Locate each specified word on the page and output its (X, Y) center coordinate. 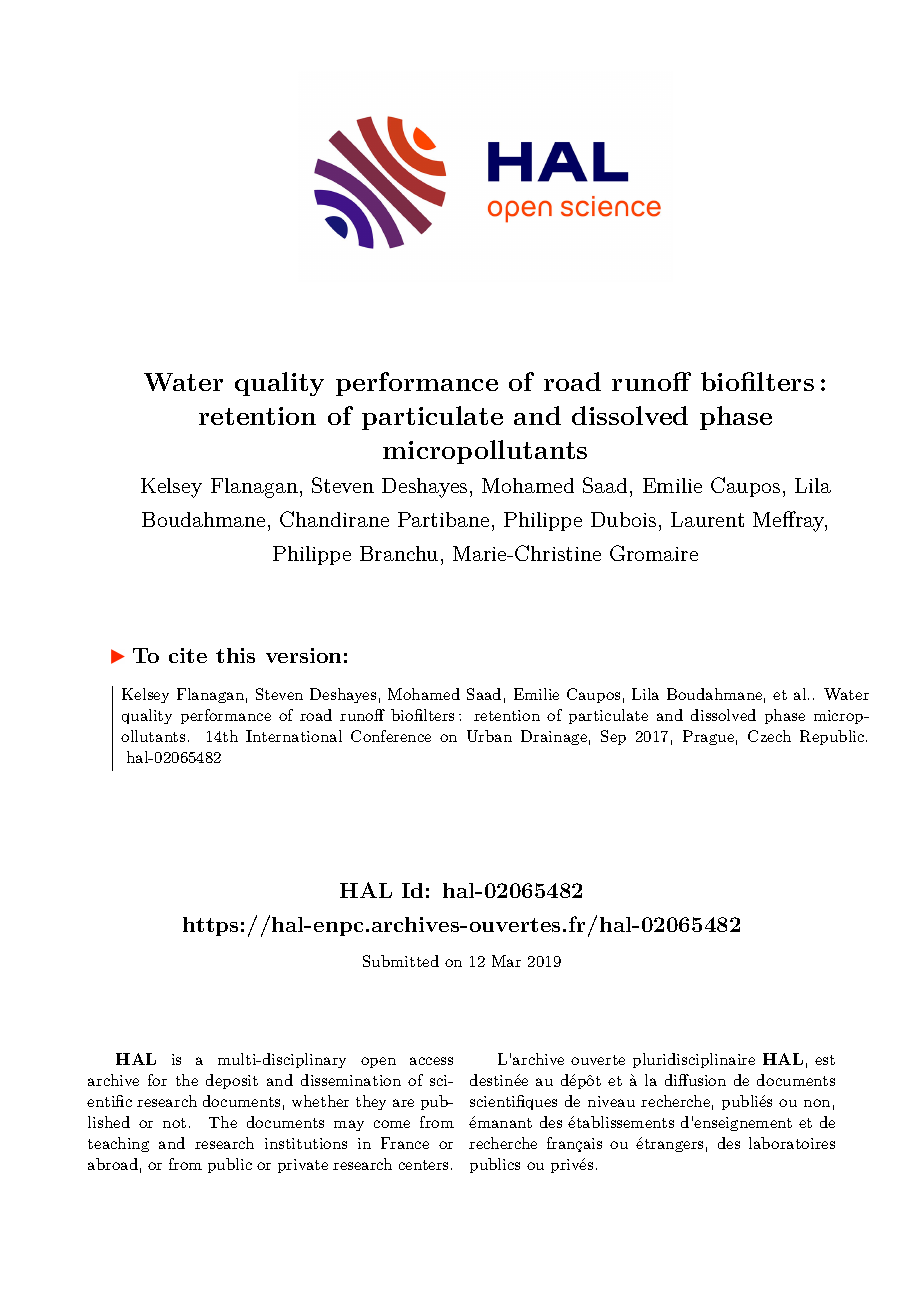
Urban (489, 736)
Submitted (401, 961)
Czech (769, 736)
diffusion (695, 1080)
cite (188, 655)
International (294, 736)
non (817, 1103)
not (174, 1123)
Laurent (707, 519)
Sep (613, 737)
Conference (391, 736)
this (235, 655)
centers (423, 1165)
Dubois (623, 519)
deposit (232, 1081)
